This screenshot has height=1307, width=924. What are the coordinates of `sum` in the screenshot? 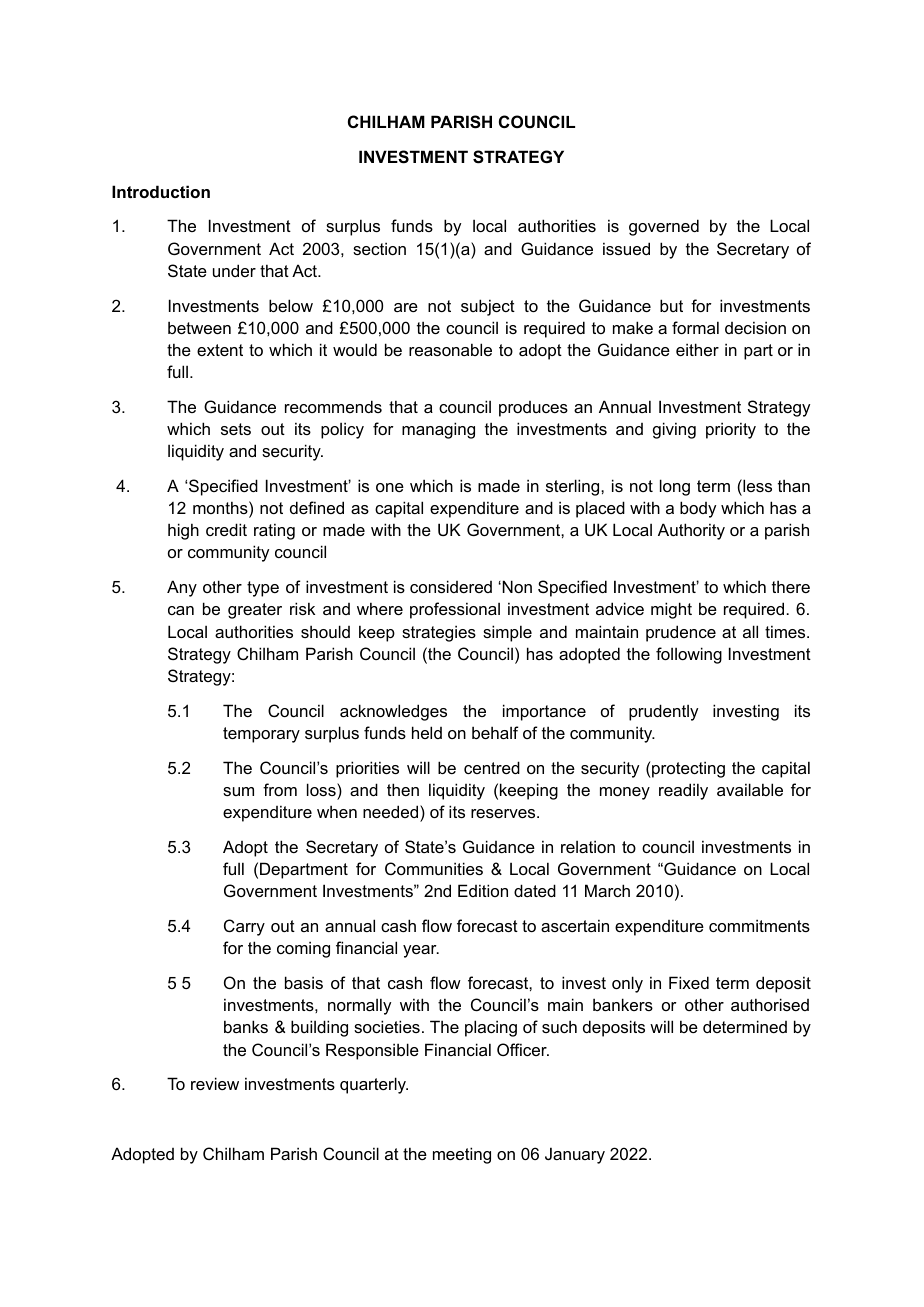 It's located at (238, 791).
